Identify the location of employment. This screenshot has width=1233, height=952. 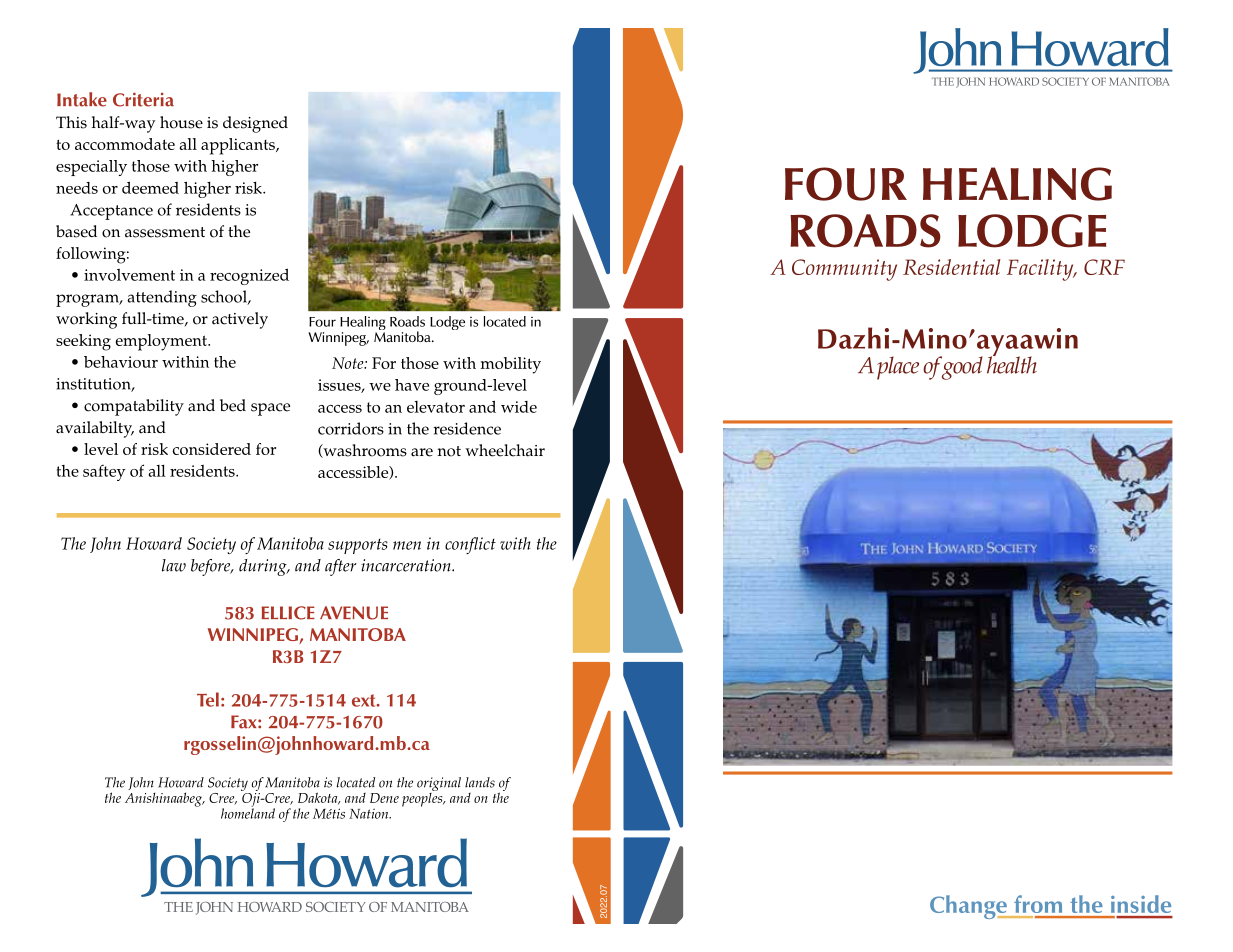
(162, 342).
